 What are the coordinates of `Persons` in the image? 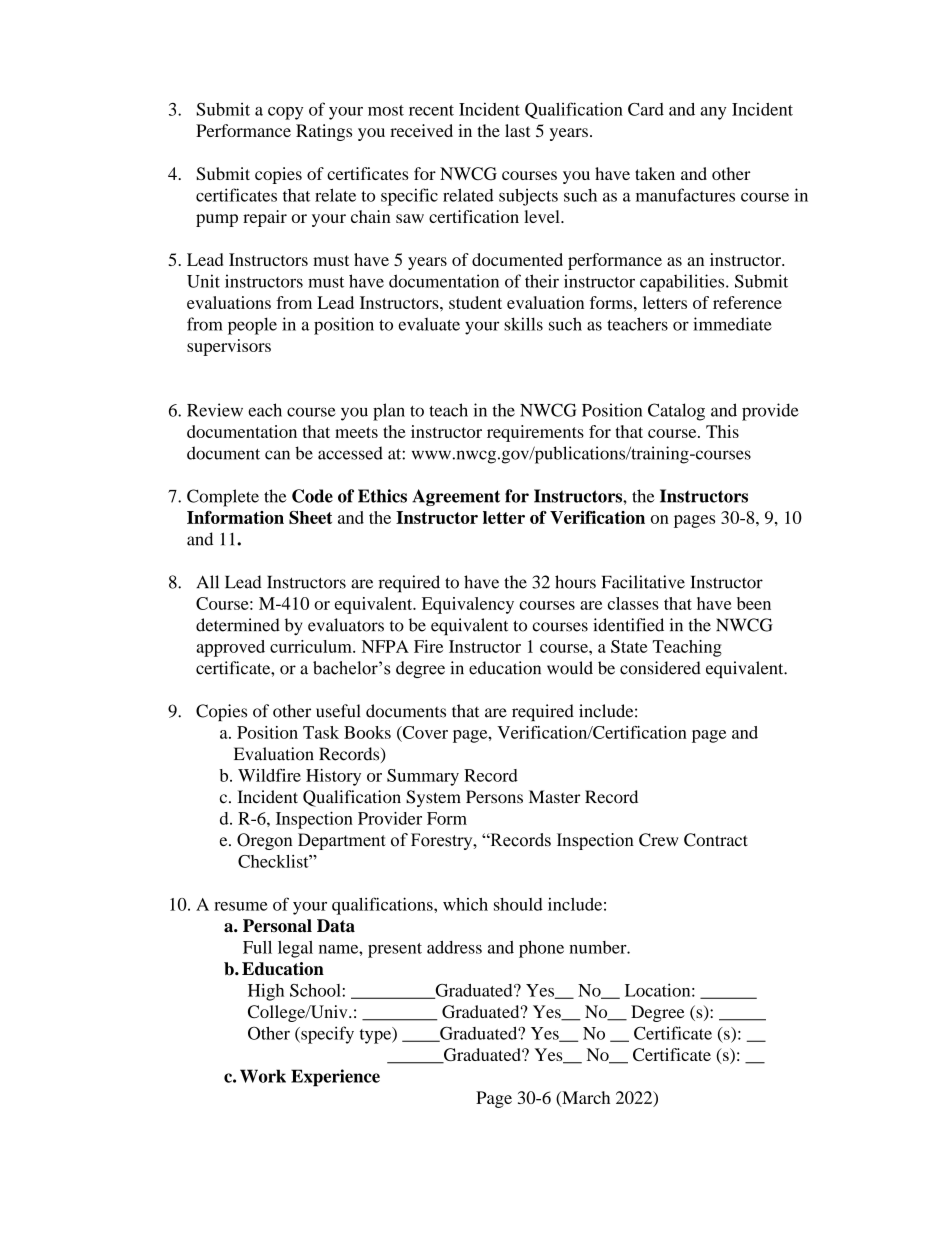 It's located at (494, 797).
